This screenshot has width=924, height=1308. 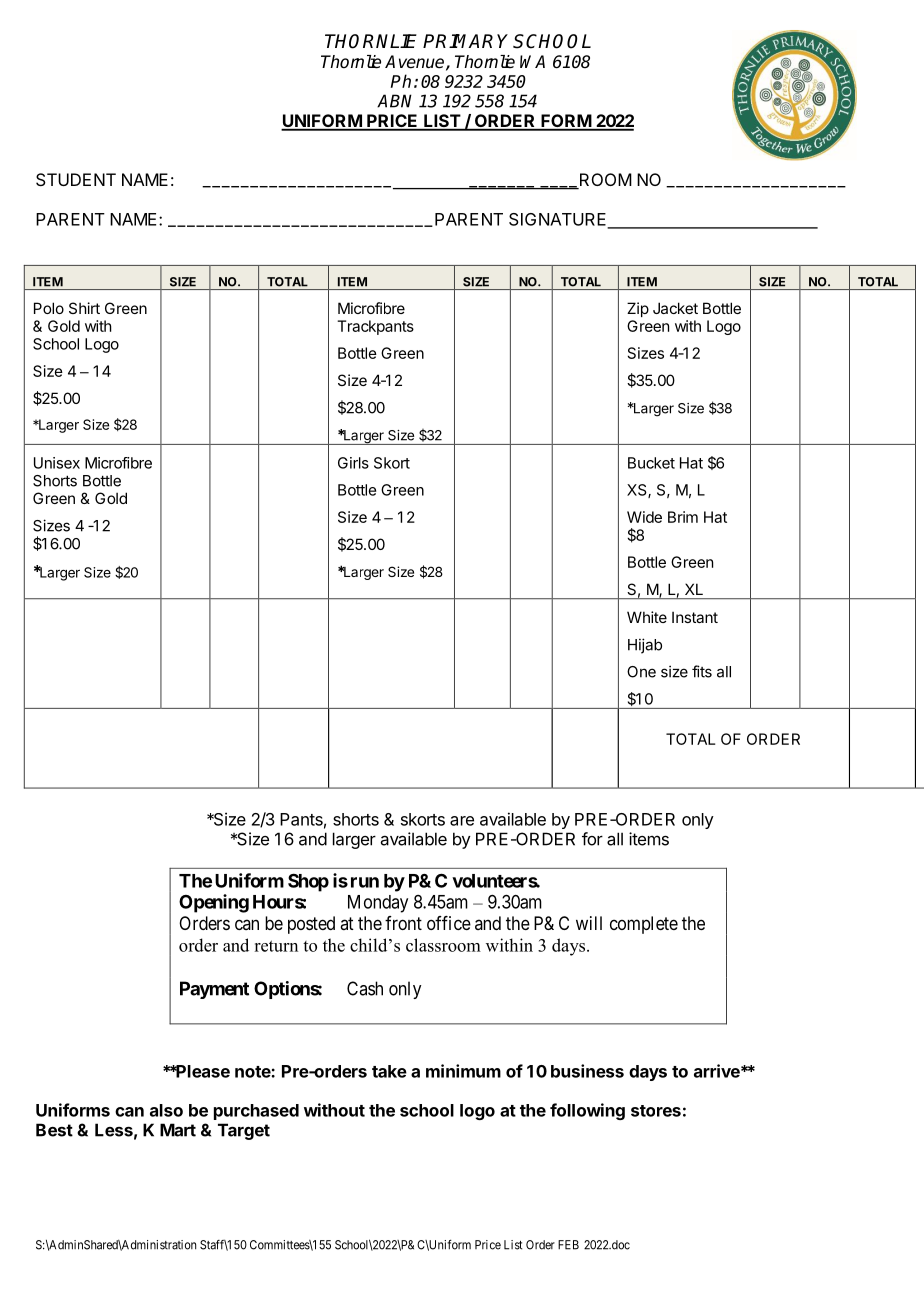 What do you see at coordinates (465, 41) in the screenshot?
I see `PRIMARY` at bounding box center [465, 41].
